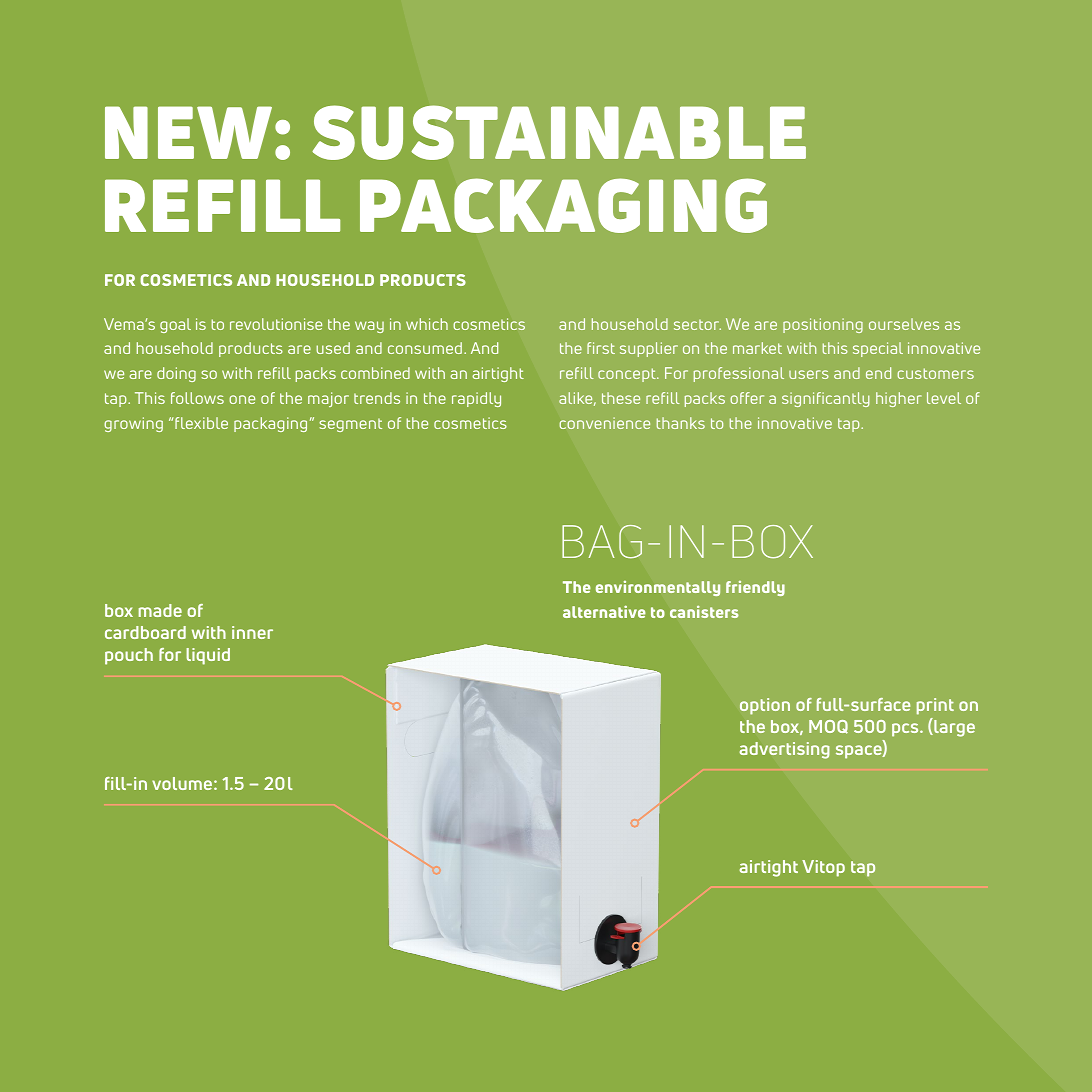 Image resolution: width=1092 pixels, height=1092 pixels. What do you see at coordinates (765, 706) in the image?
I see `option` at bounding box center [765, 706].
